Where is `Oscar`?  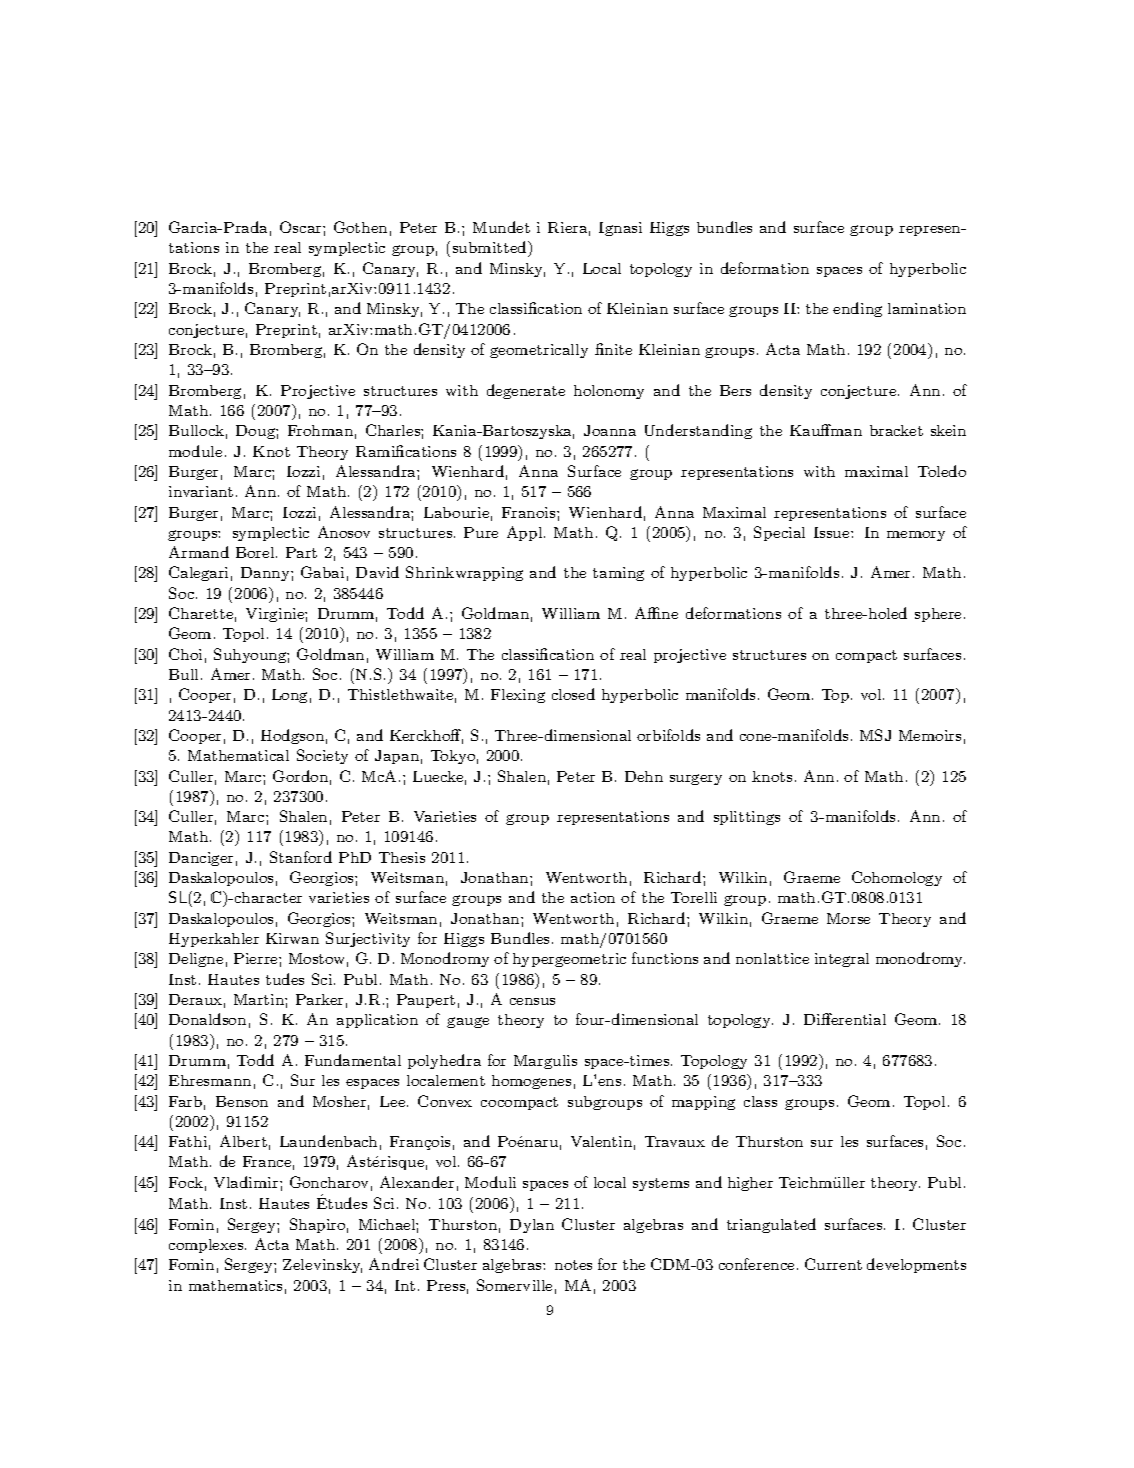 Oscar is located at coordinates (302, 227).
